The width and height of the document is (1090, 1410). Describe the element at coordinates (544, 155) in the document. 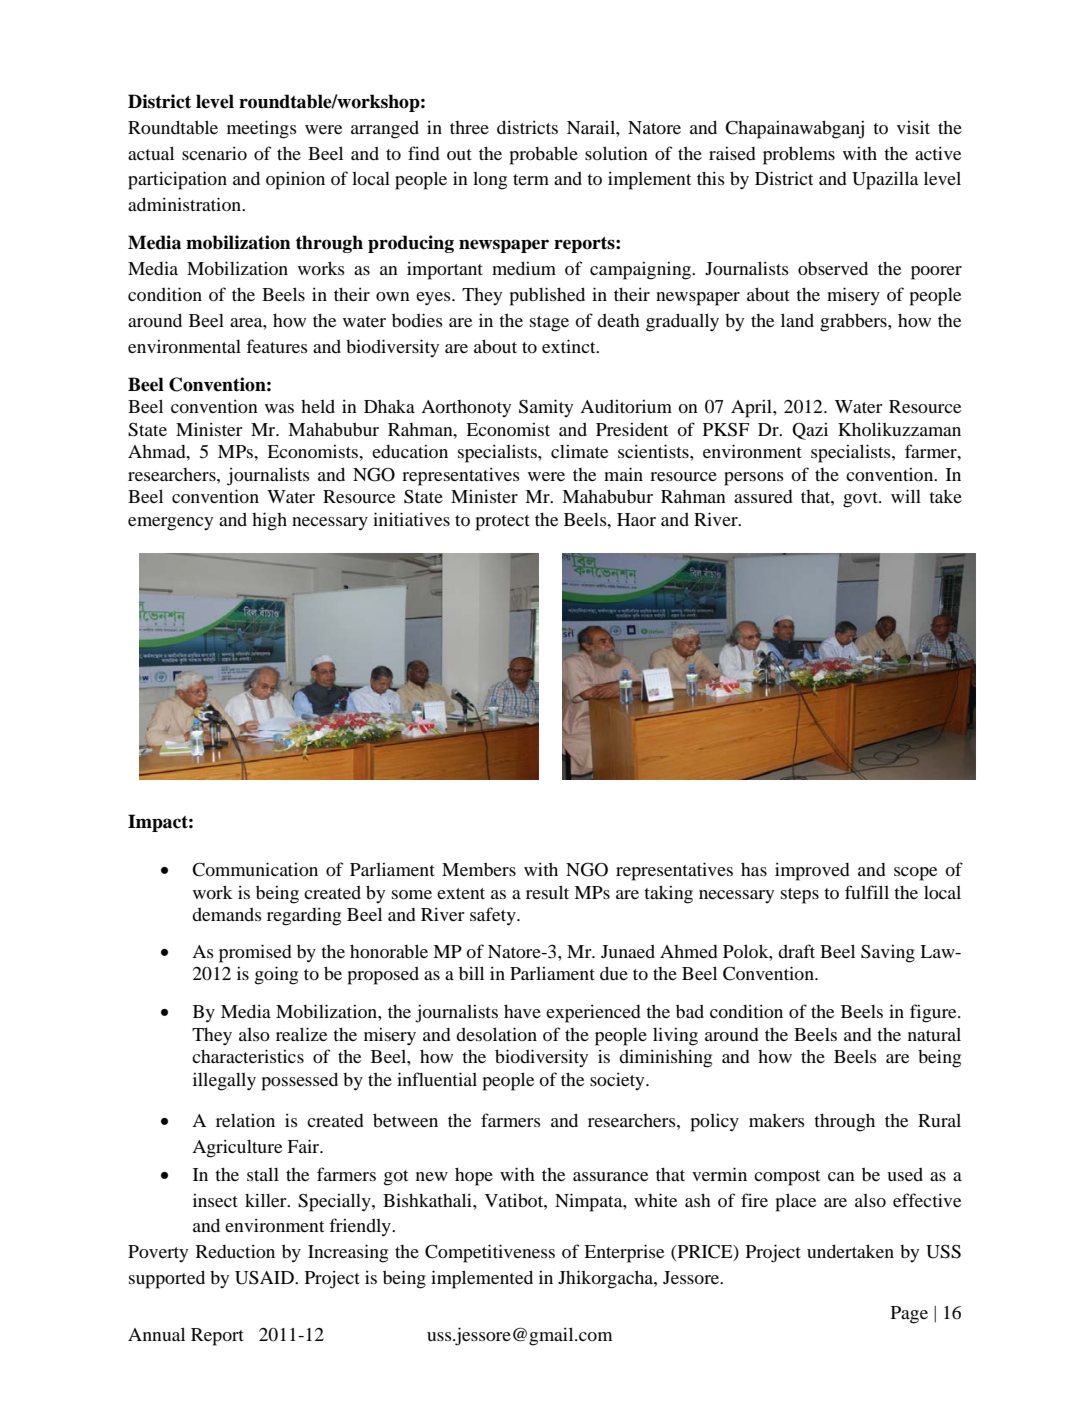

I see `probable` at that location.
